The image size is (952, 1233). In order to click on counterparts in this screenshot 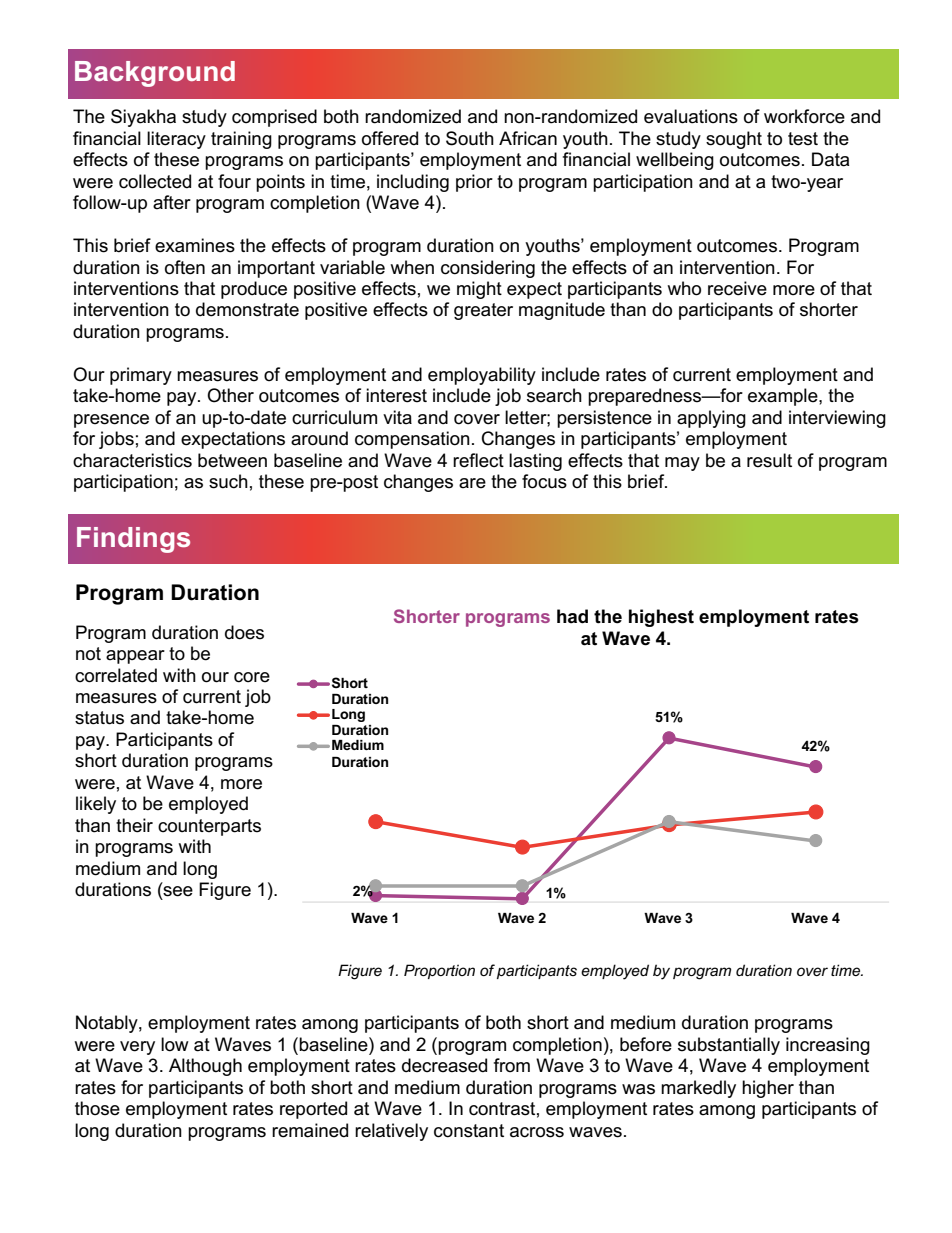, I will do `click(209, 827)`.
